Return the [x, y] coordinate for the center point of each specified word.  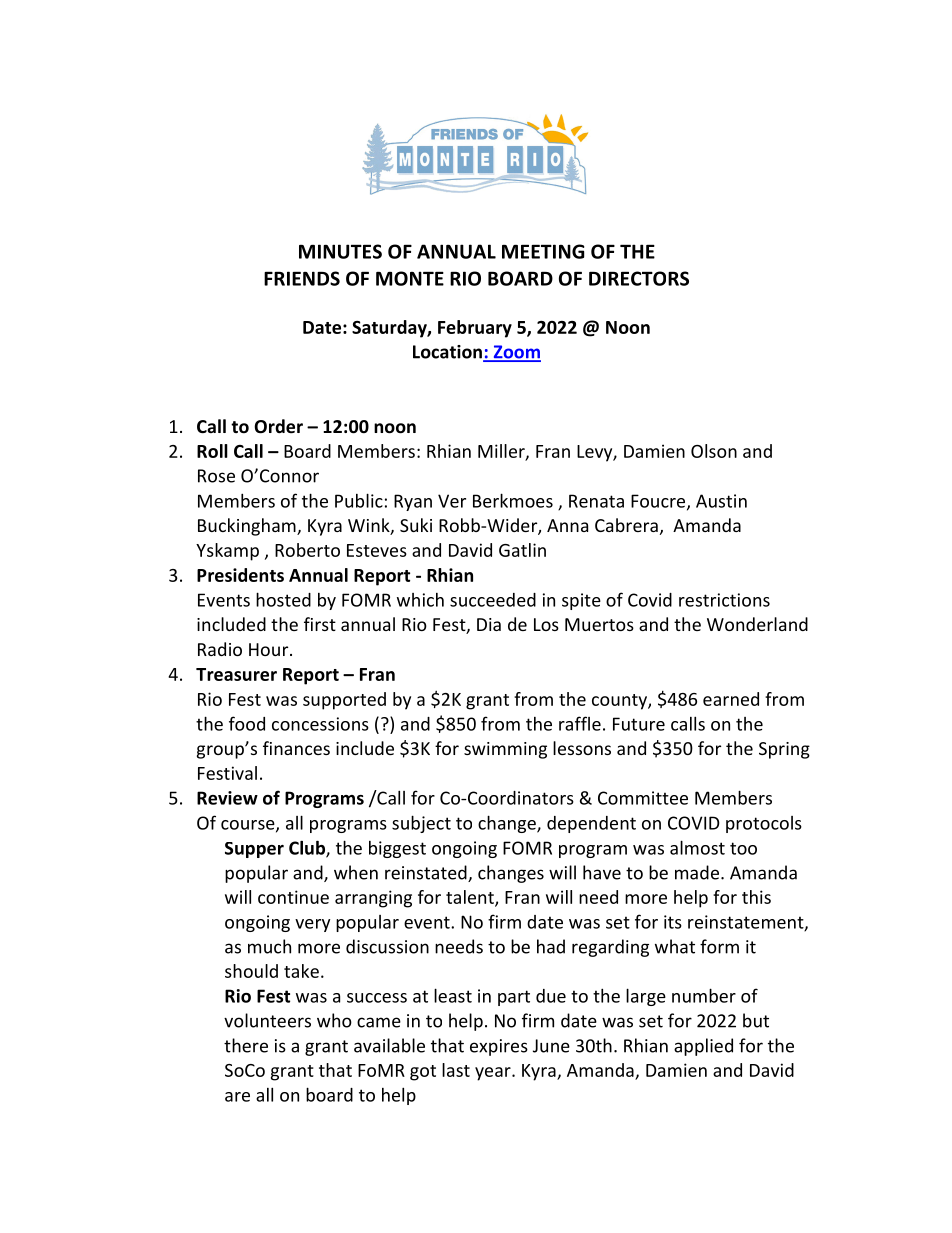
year [494, 1074]
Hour [270, 649]
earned [731, 699]
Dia [489, 624]
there [246, 1045]
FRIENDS [302, 278]
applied [703, 1047]
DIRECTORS [639, 278]
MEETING [543, 251]
